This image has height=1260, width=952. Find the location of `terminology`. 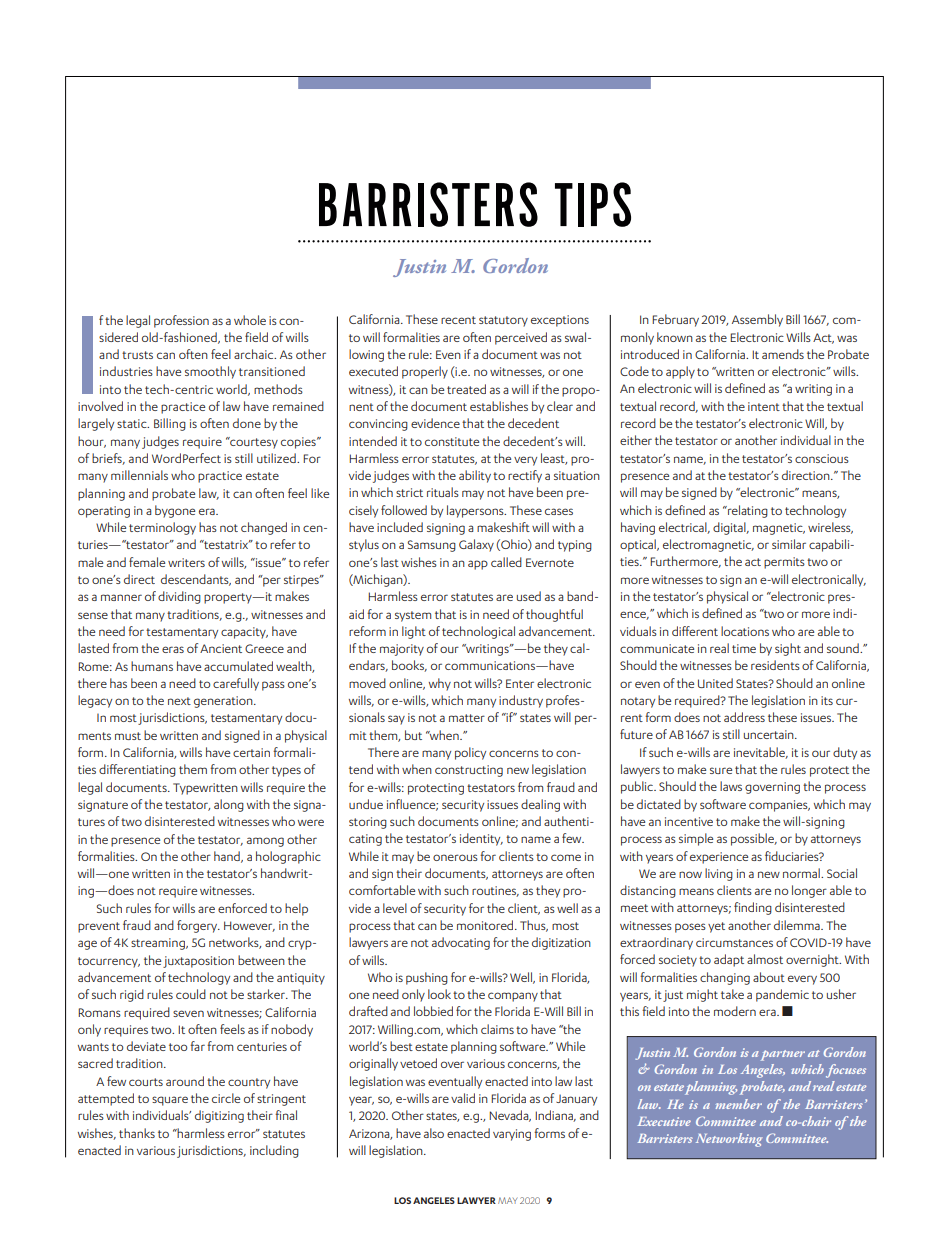

terminology is located at coordinates (162, 528).
